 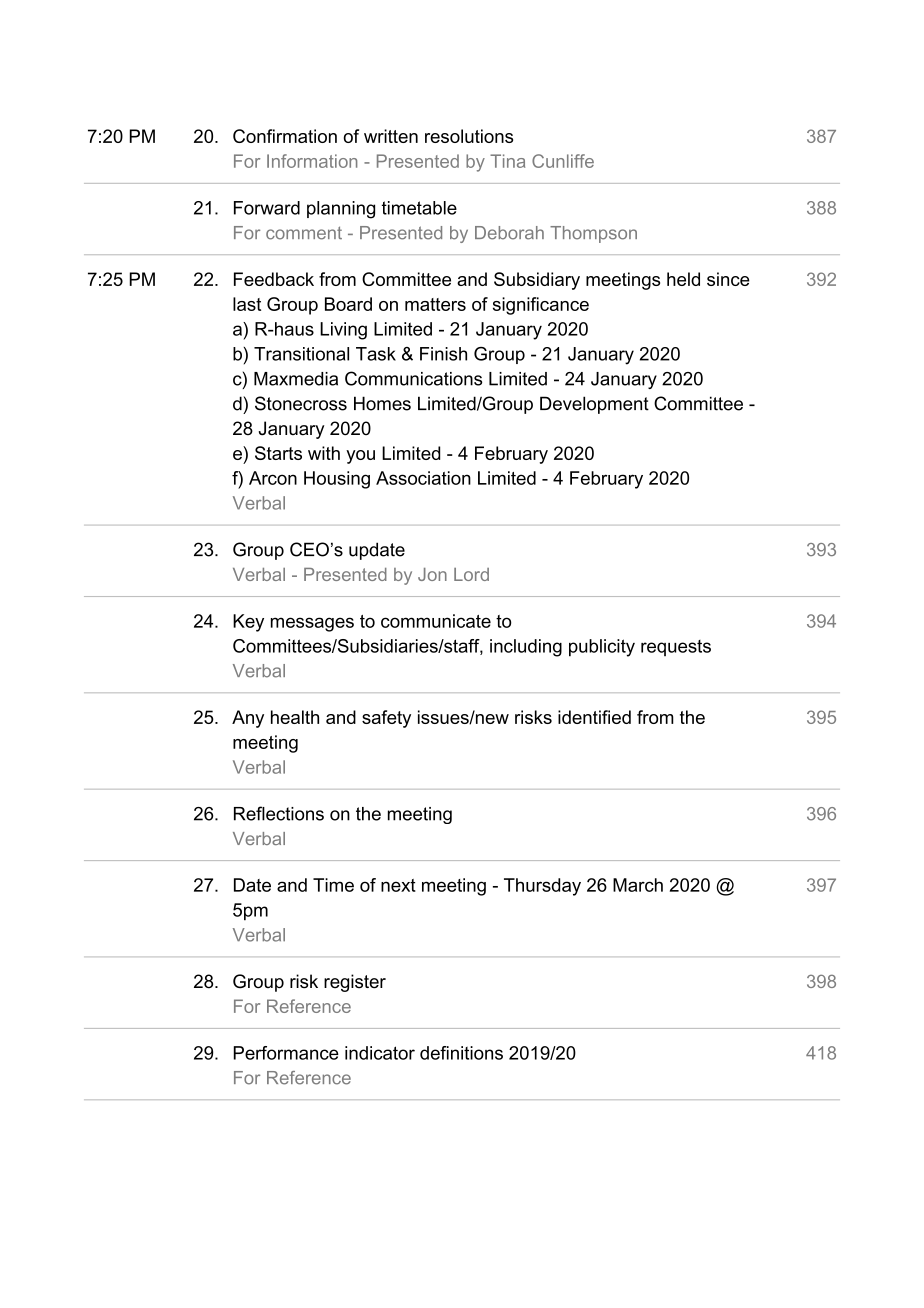 I want to click on Thursday, so click(x=542, y=887).
